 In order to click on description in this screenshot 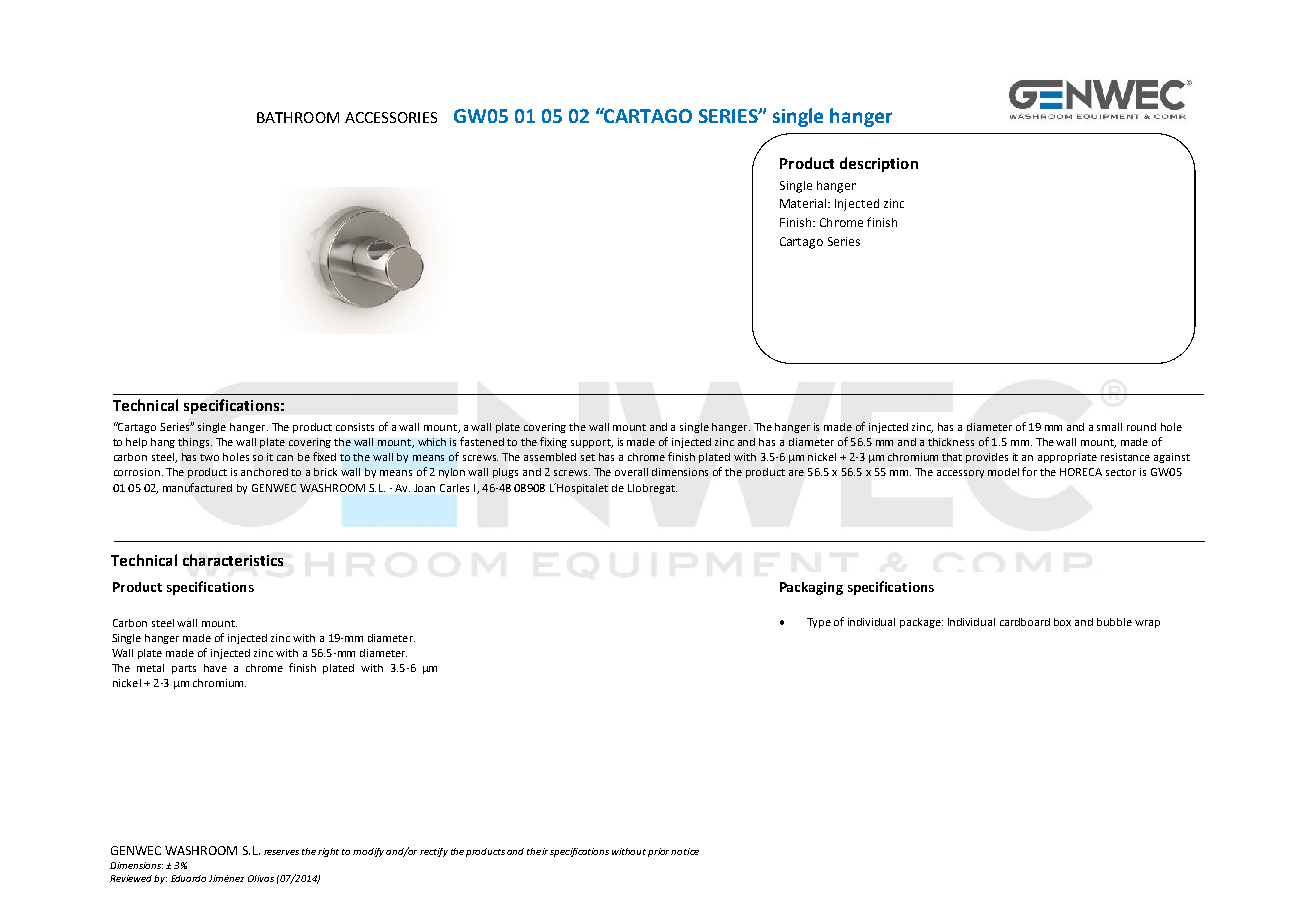, I will do `click(879, 164)`.
